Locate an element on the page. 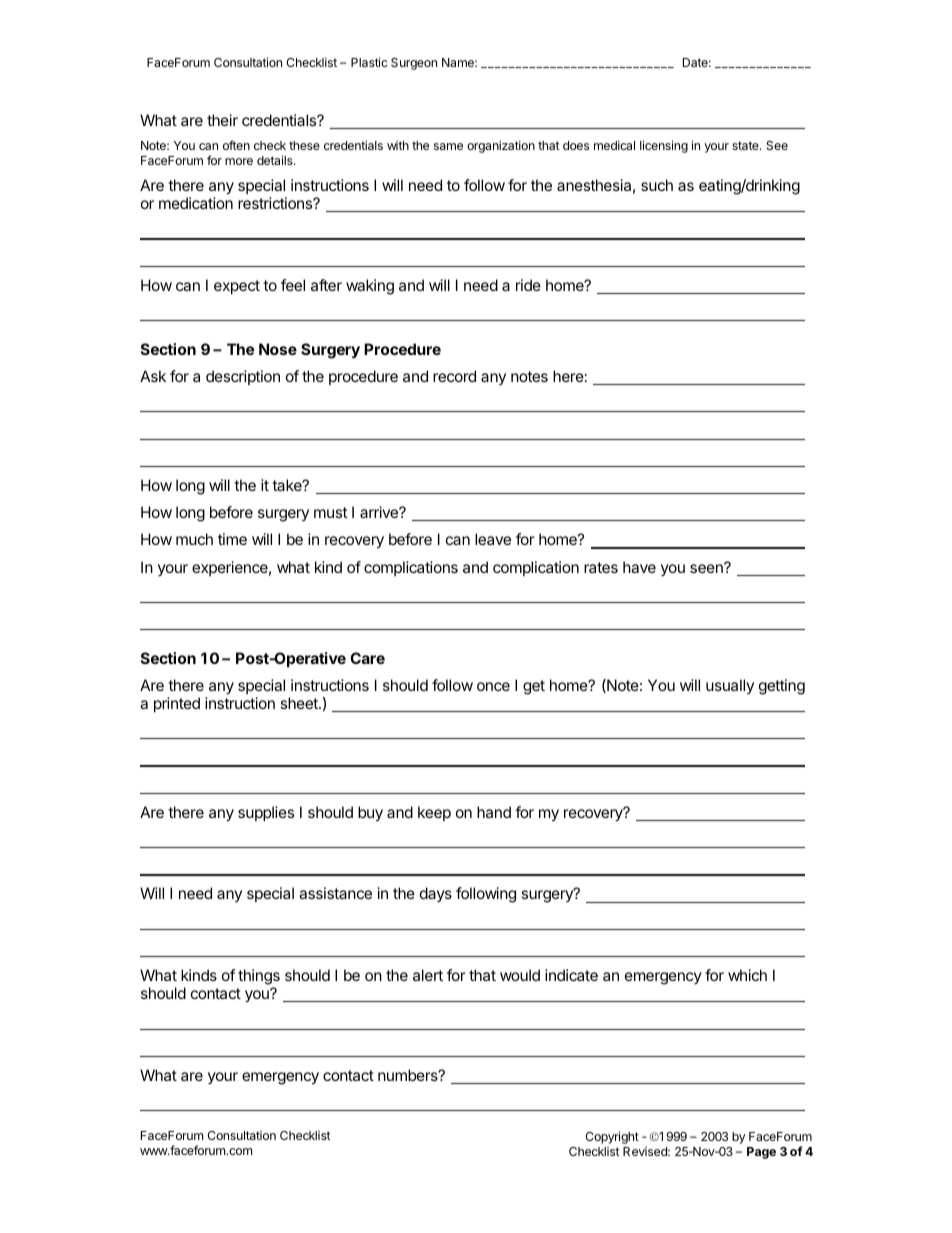 This image has height=1233, width=952. licensing is located at coordinates (664, 146).
